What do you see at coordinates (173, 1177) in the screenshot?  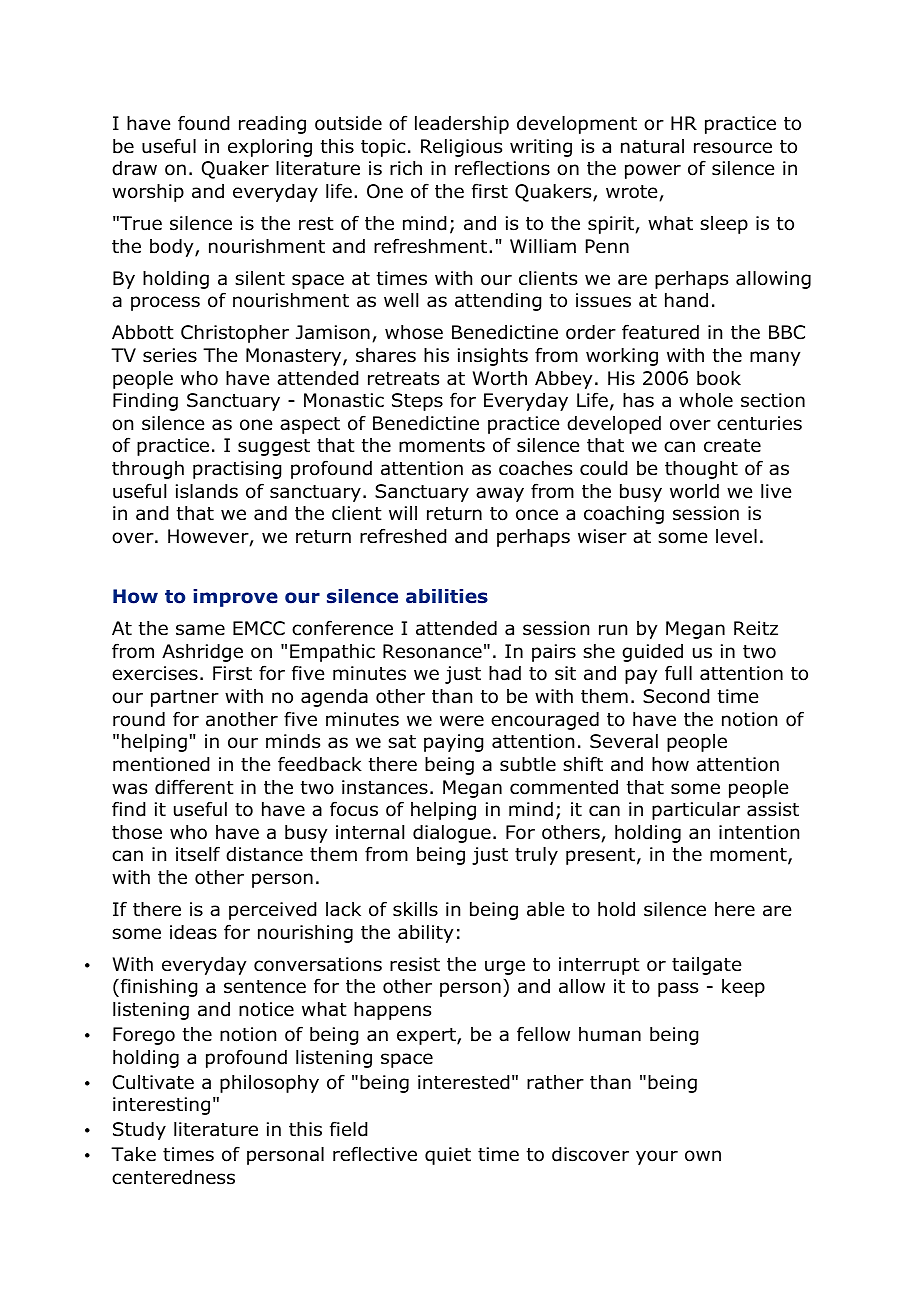 I see `centeredness` at bounding box center [173, 1177].
